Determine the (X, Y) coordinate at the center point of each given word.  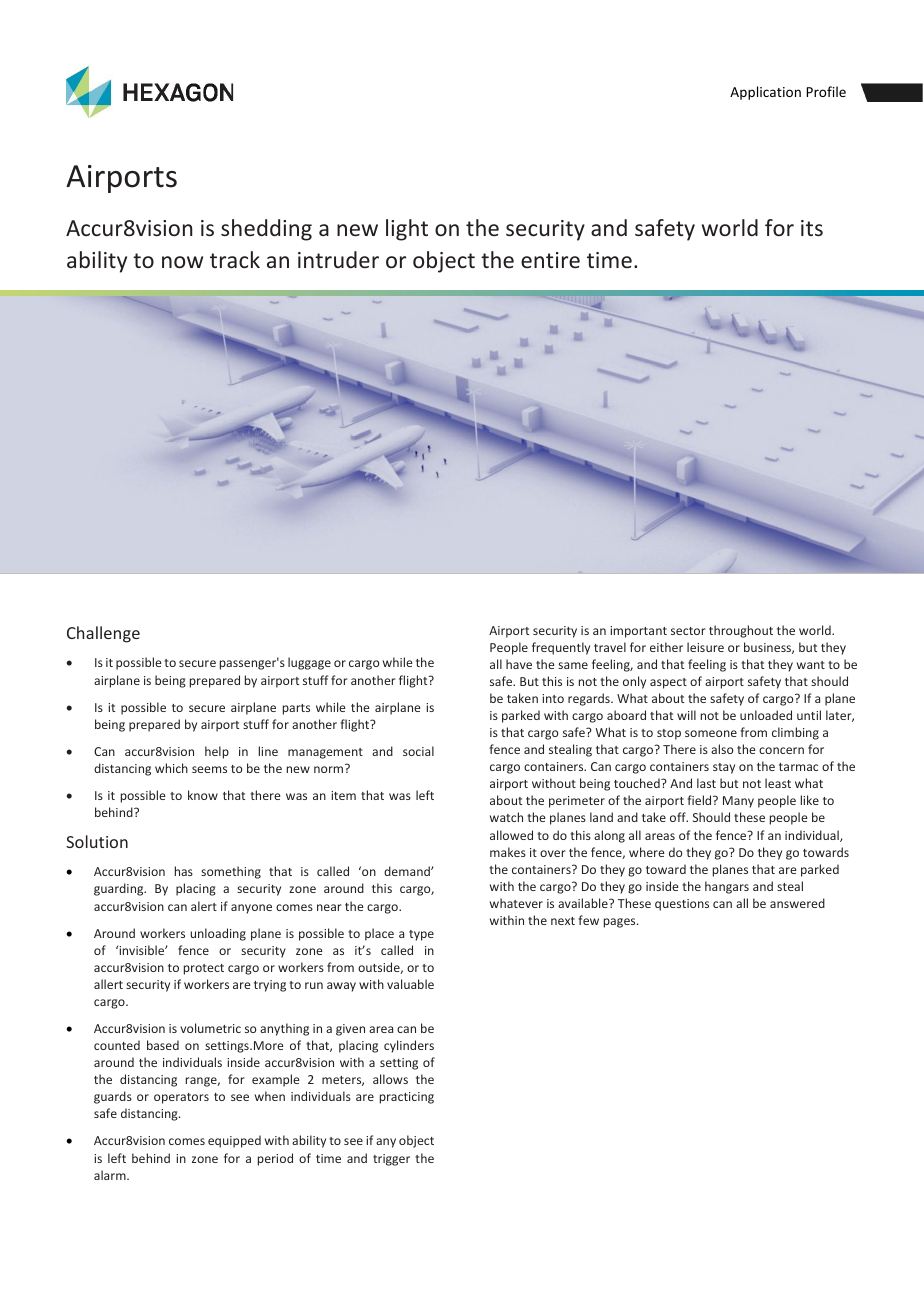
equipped (234, 1141)
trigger (391, 1160)
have (519, 664)
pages (621, 923)
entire (550, 260)
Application (765, 93)
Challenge (103, 634)
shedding (266, 230)
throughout (741, 631)
